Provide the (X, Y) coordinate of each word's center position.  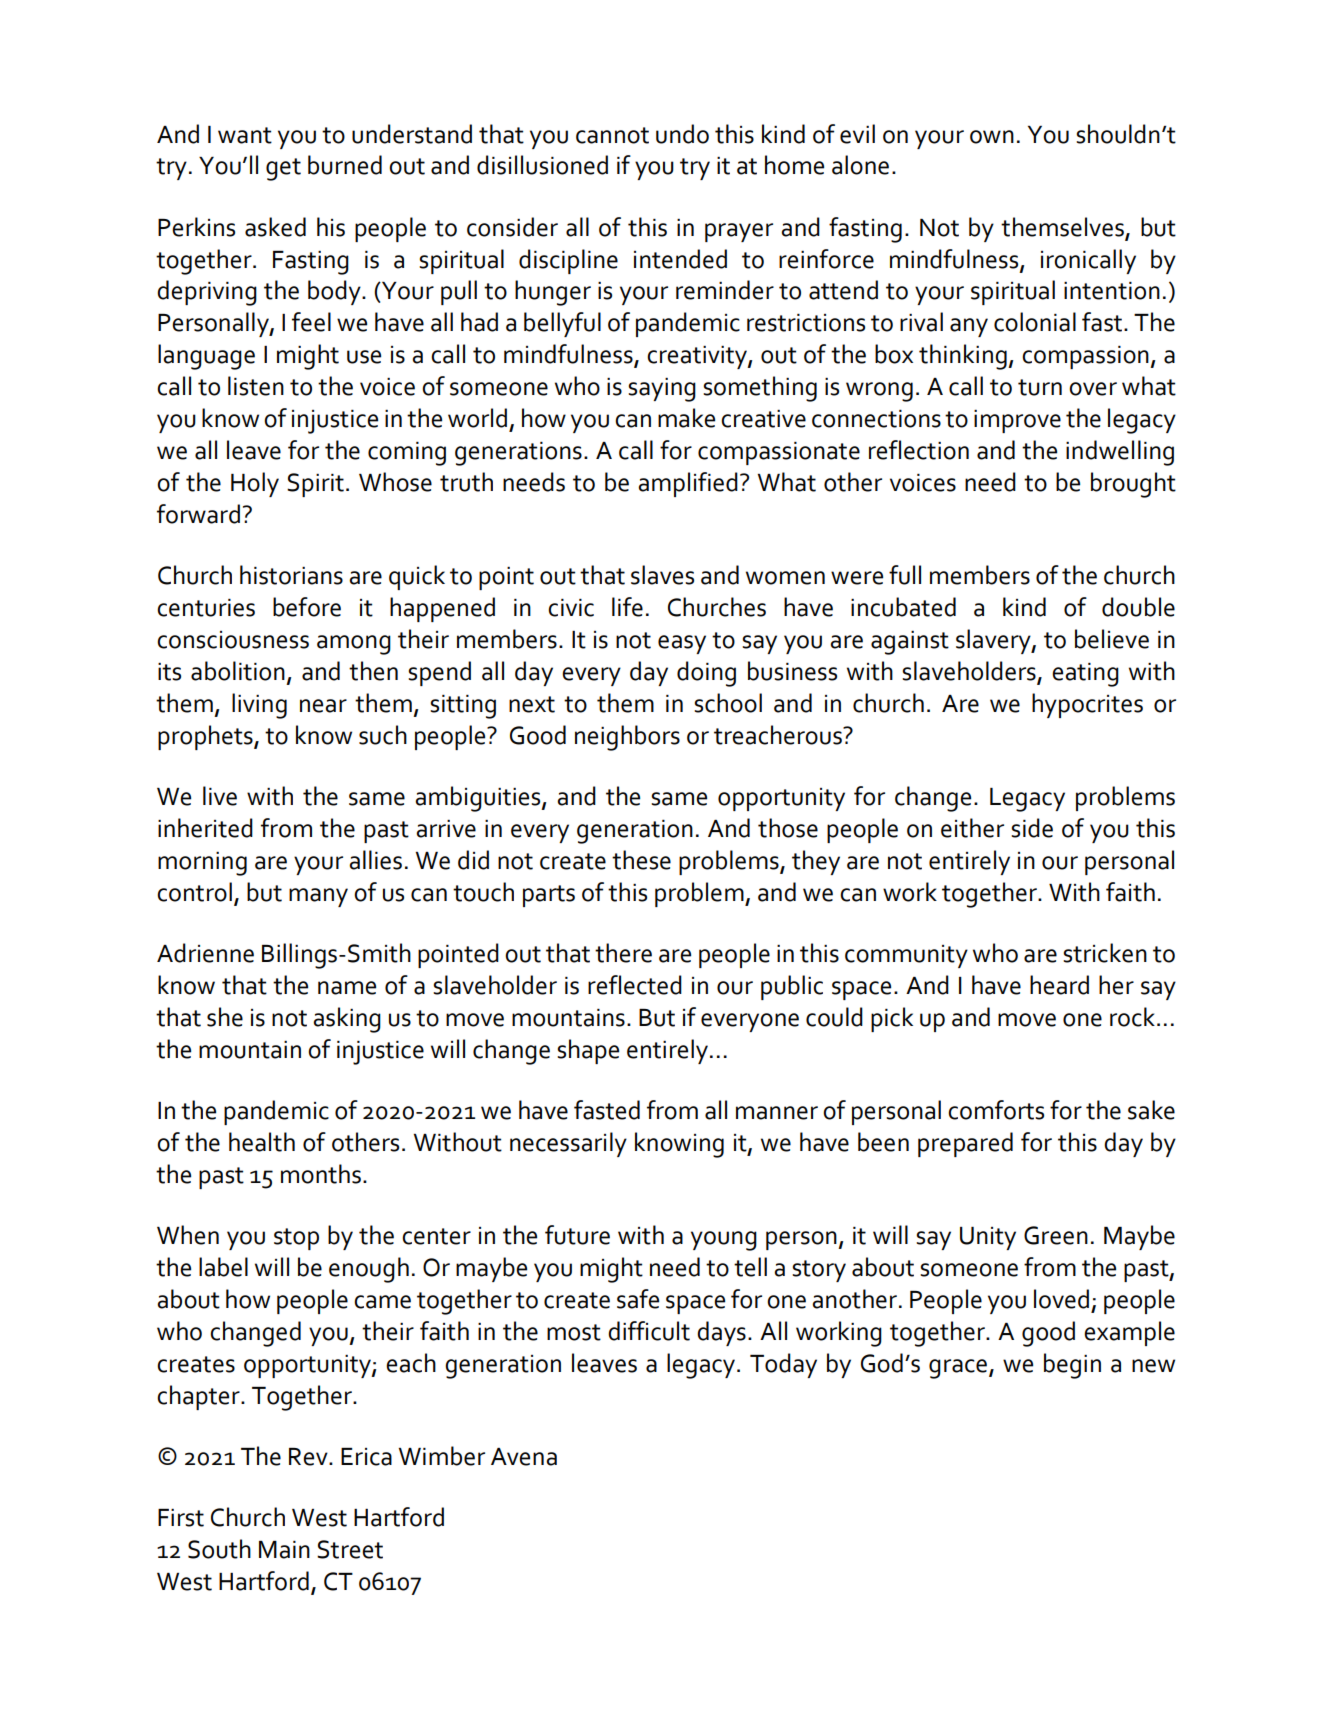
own (992, 137)
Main (284, 1550)
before (307, 607)
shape (588, 1051)
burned (345, 165)
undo (682, 134)
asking (347, 1020)
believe (1112, 639)
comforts (996, 1110)
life (627, 607)
